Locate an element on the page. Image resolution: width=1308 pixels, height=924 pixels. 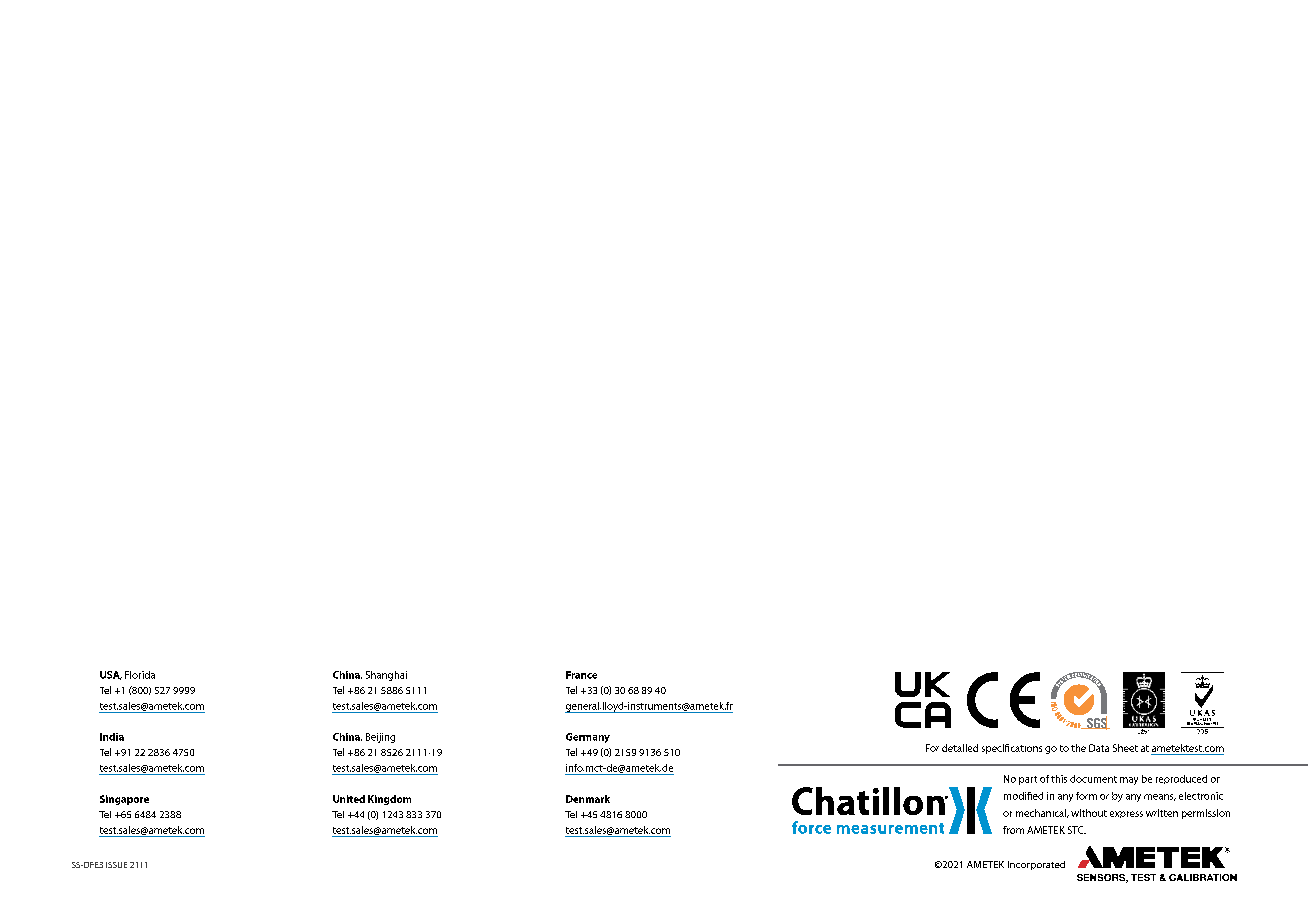
Shanghai is located at coordinates (386, 676).
